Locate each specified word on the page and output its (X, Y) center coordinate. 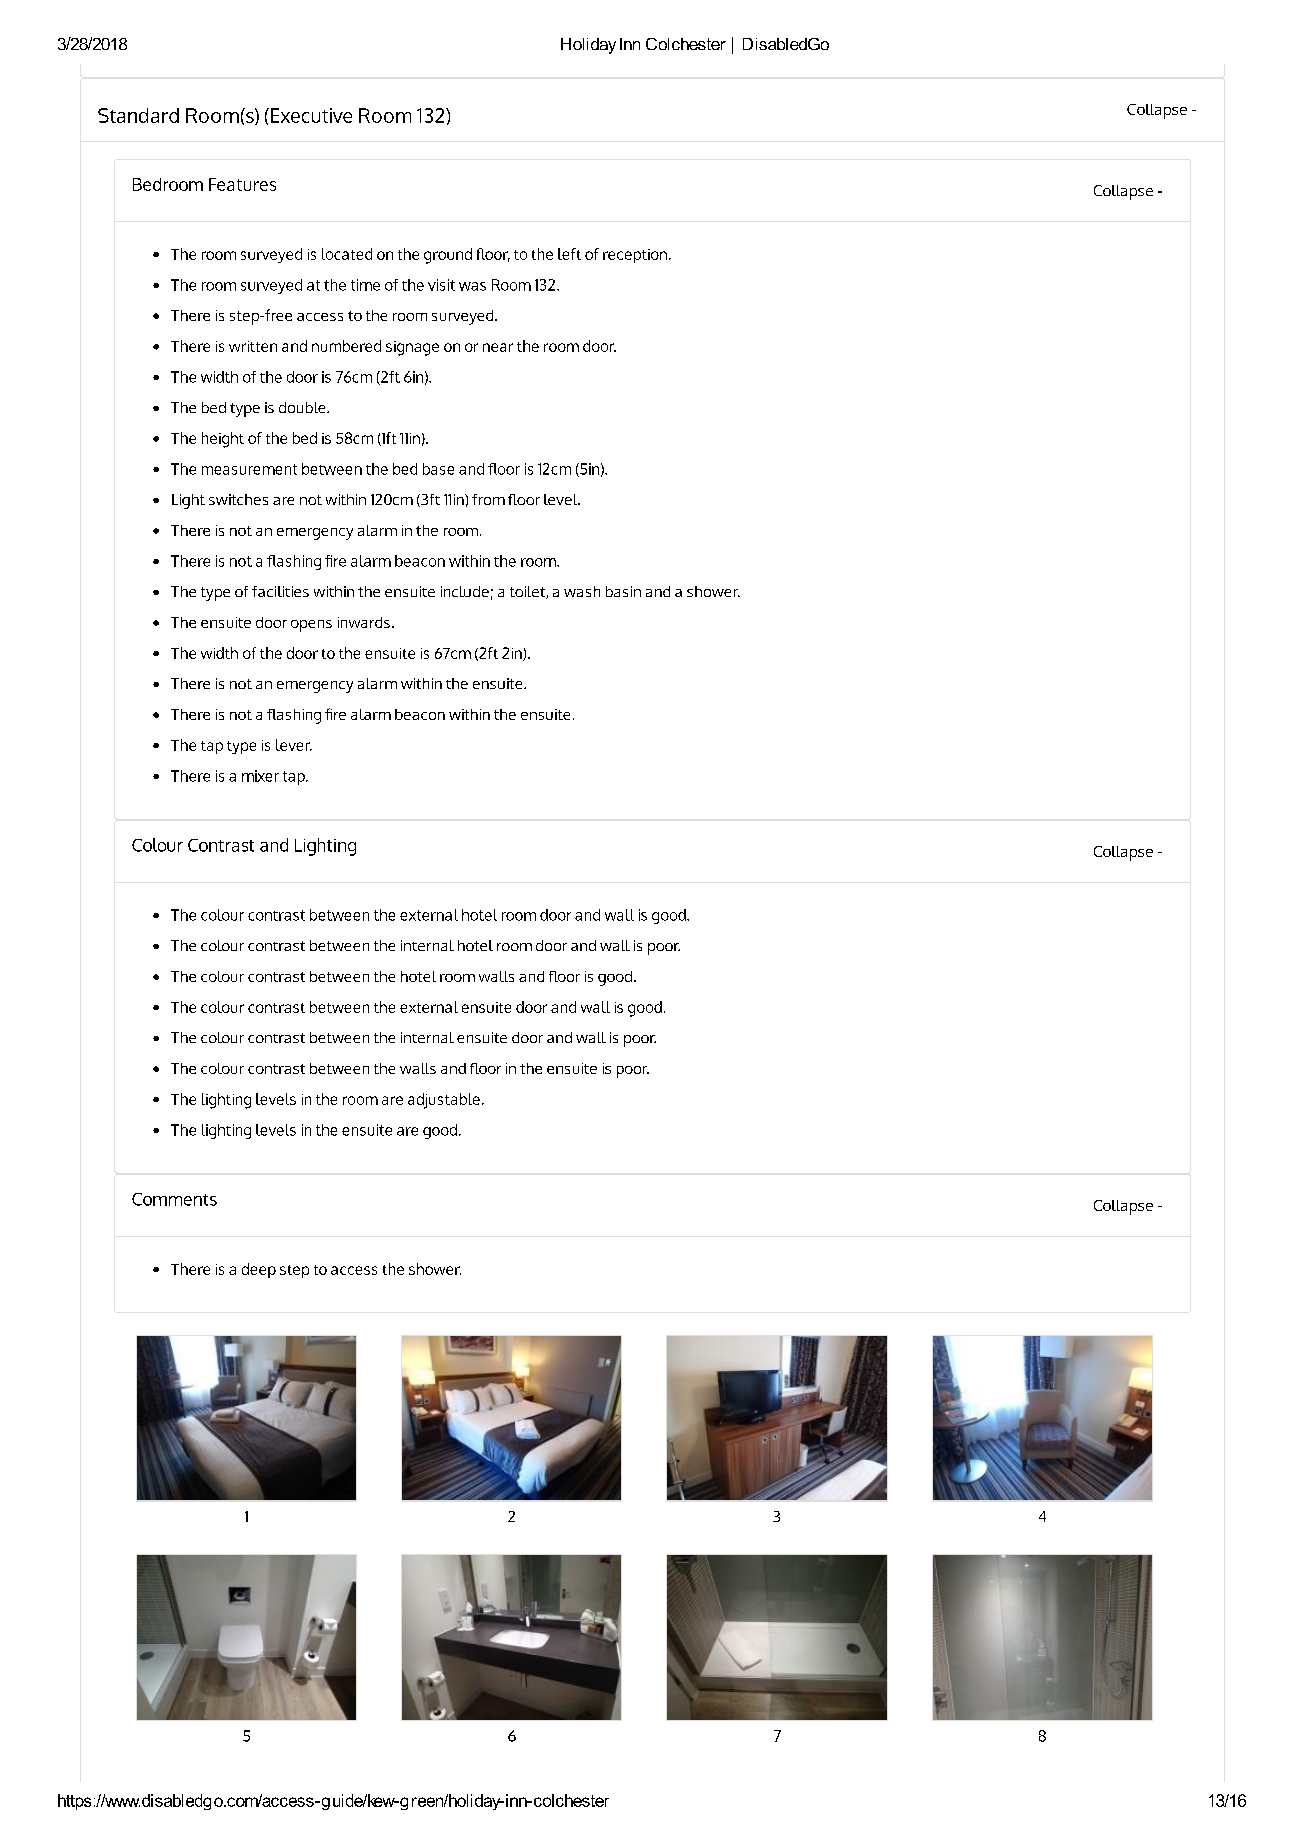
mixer (260, 776)
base (438, 469)
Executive (311, 115)
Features (242, 184)
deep (259, 1270)
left (569, 254)
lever (294, 745)
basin (623, 591)
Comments (174, 1199)
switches (238, 499)
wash (582, 591)
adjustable (444, 1101)
